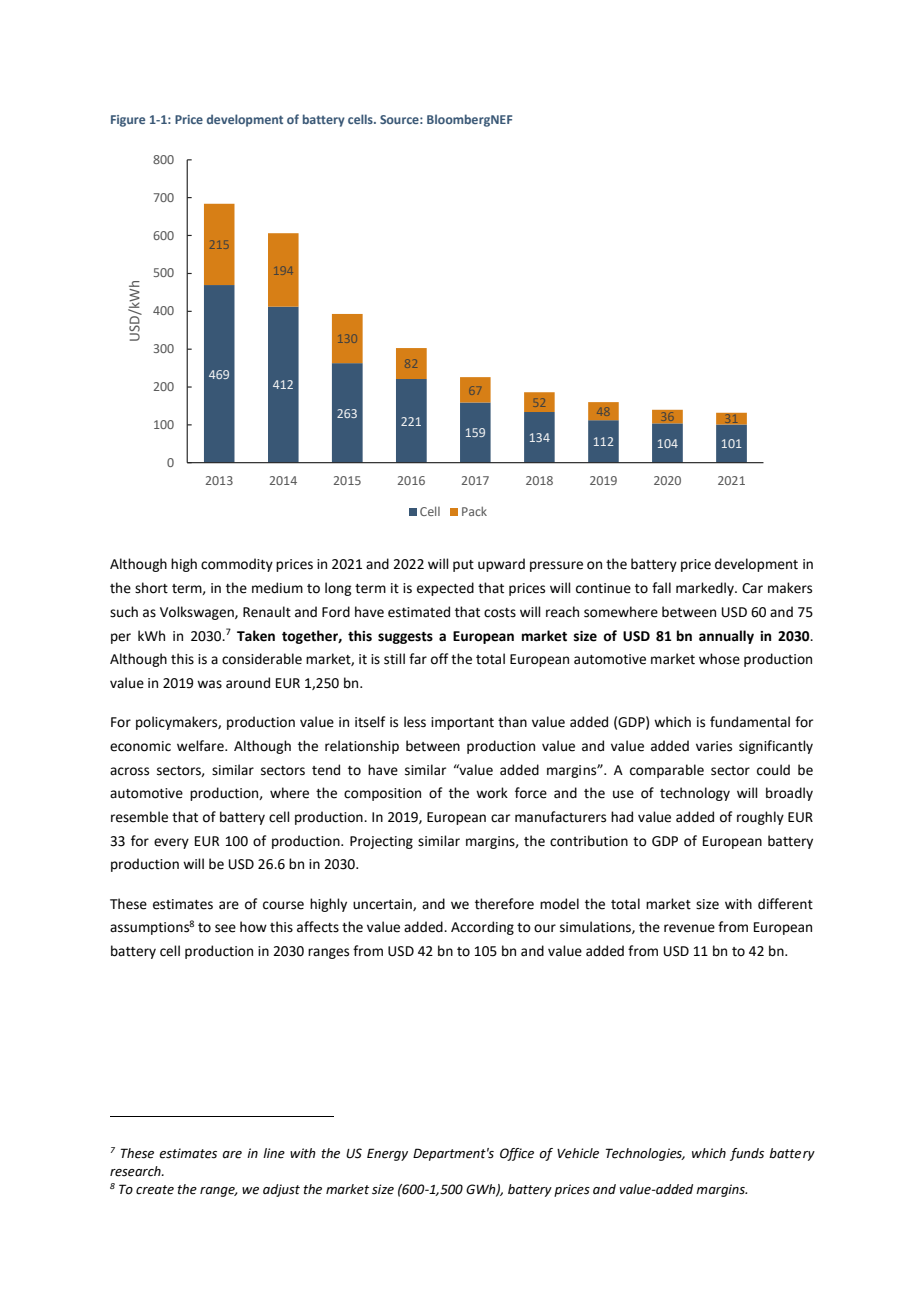  Describe the element at coordinates (405, 638) in the page. I see `suggests` at that location.
